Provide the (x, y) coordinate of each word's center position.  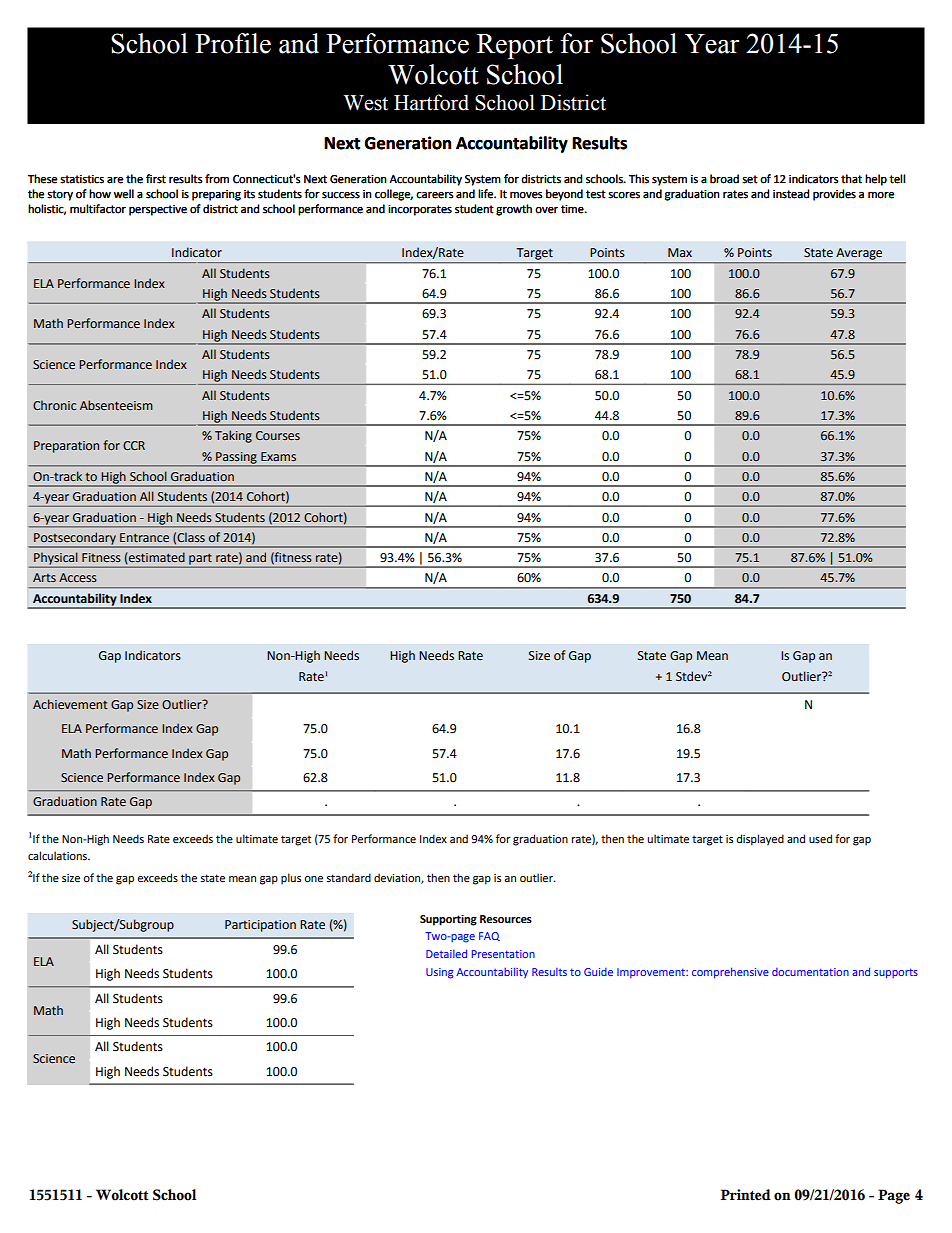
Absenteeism (116, 405)
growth (514, 210)
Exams (278, 456)
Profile (233, 43)
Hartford (431, 102)
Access (78, 577)
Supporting (448, 920)
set (750, 179)
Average (859, 254)
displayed (760, 840)
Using (439, 973)
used (820, 838)
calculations (58, 855)
